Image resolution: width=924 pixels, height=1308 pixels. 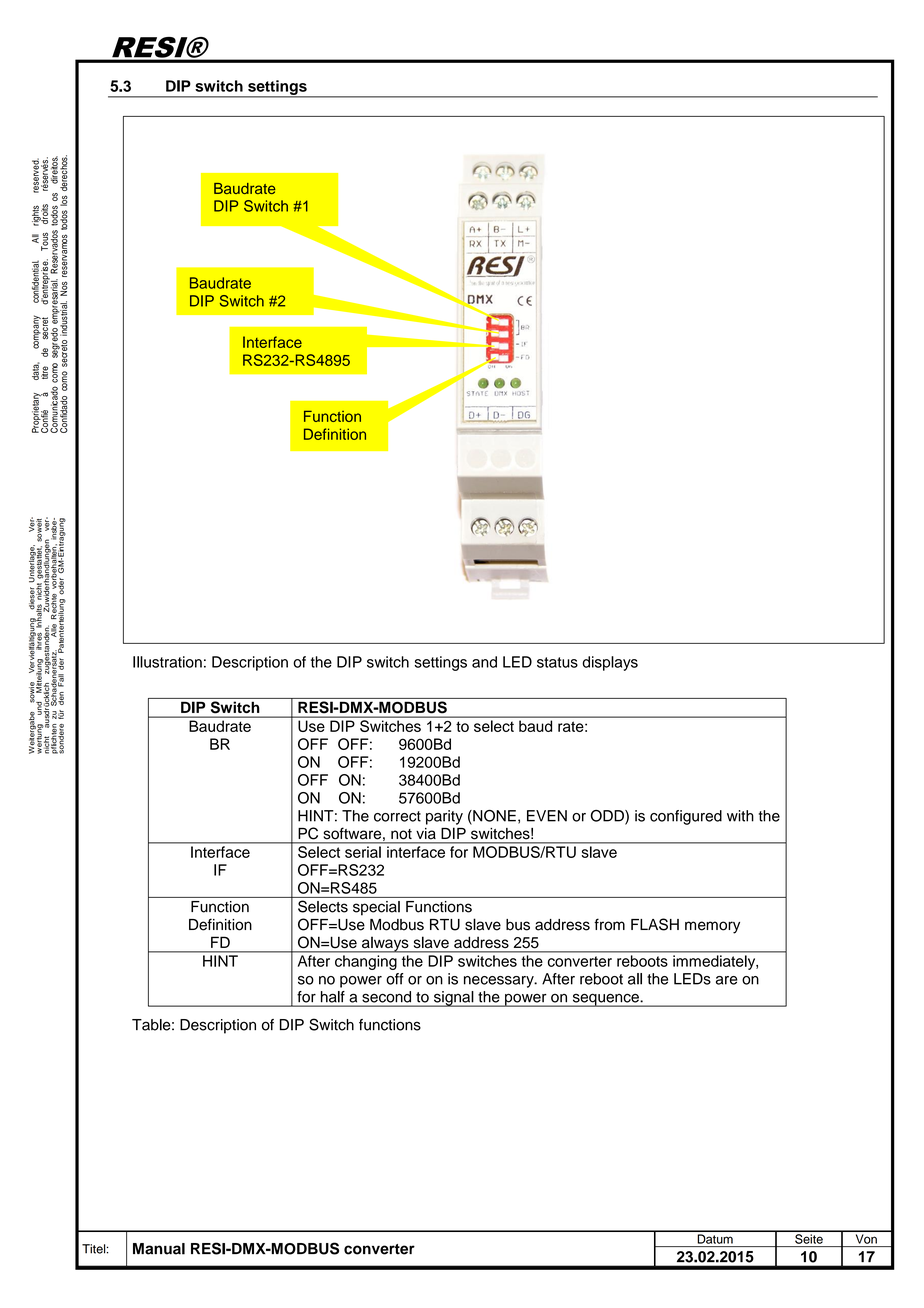 I want to click on FLASH, so click(x=655, y=924).
